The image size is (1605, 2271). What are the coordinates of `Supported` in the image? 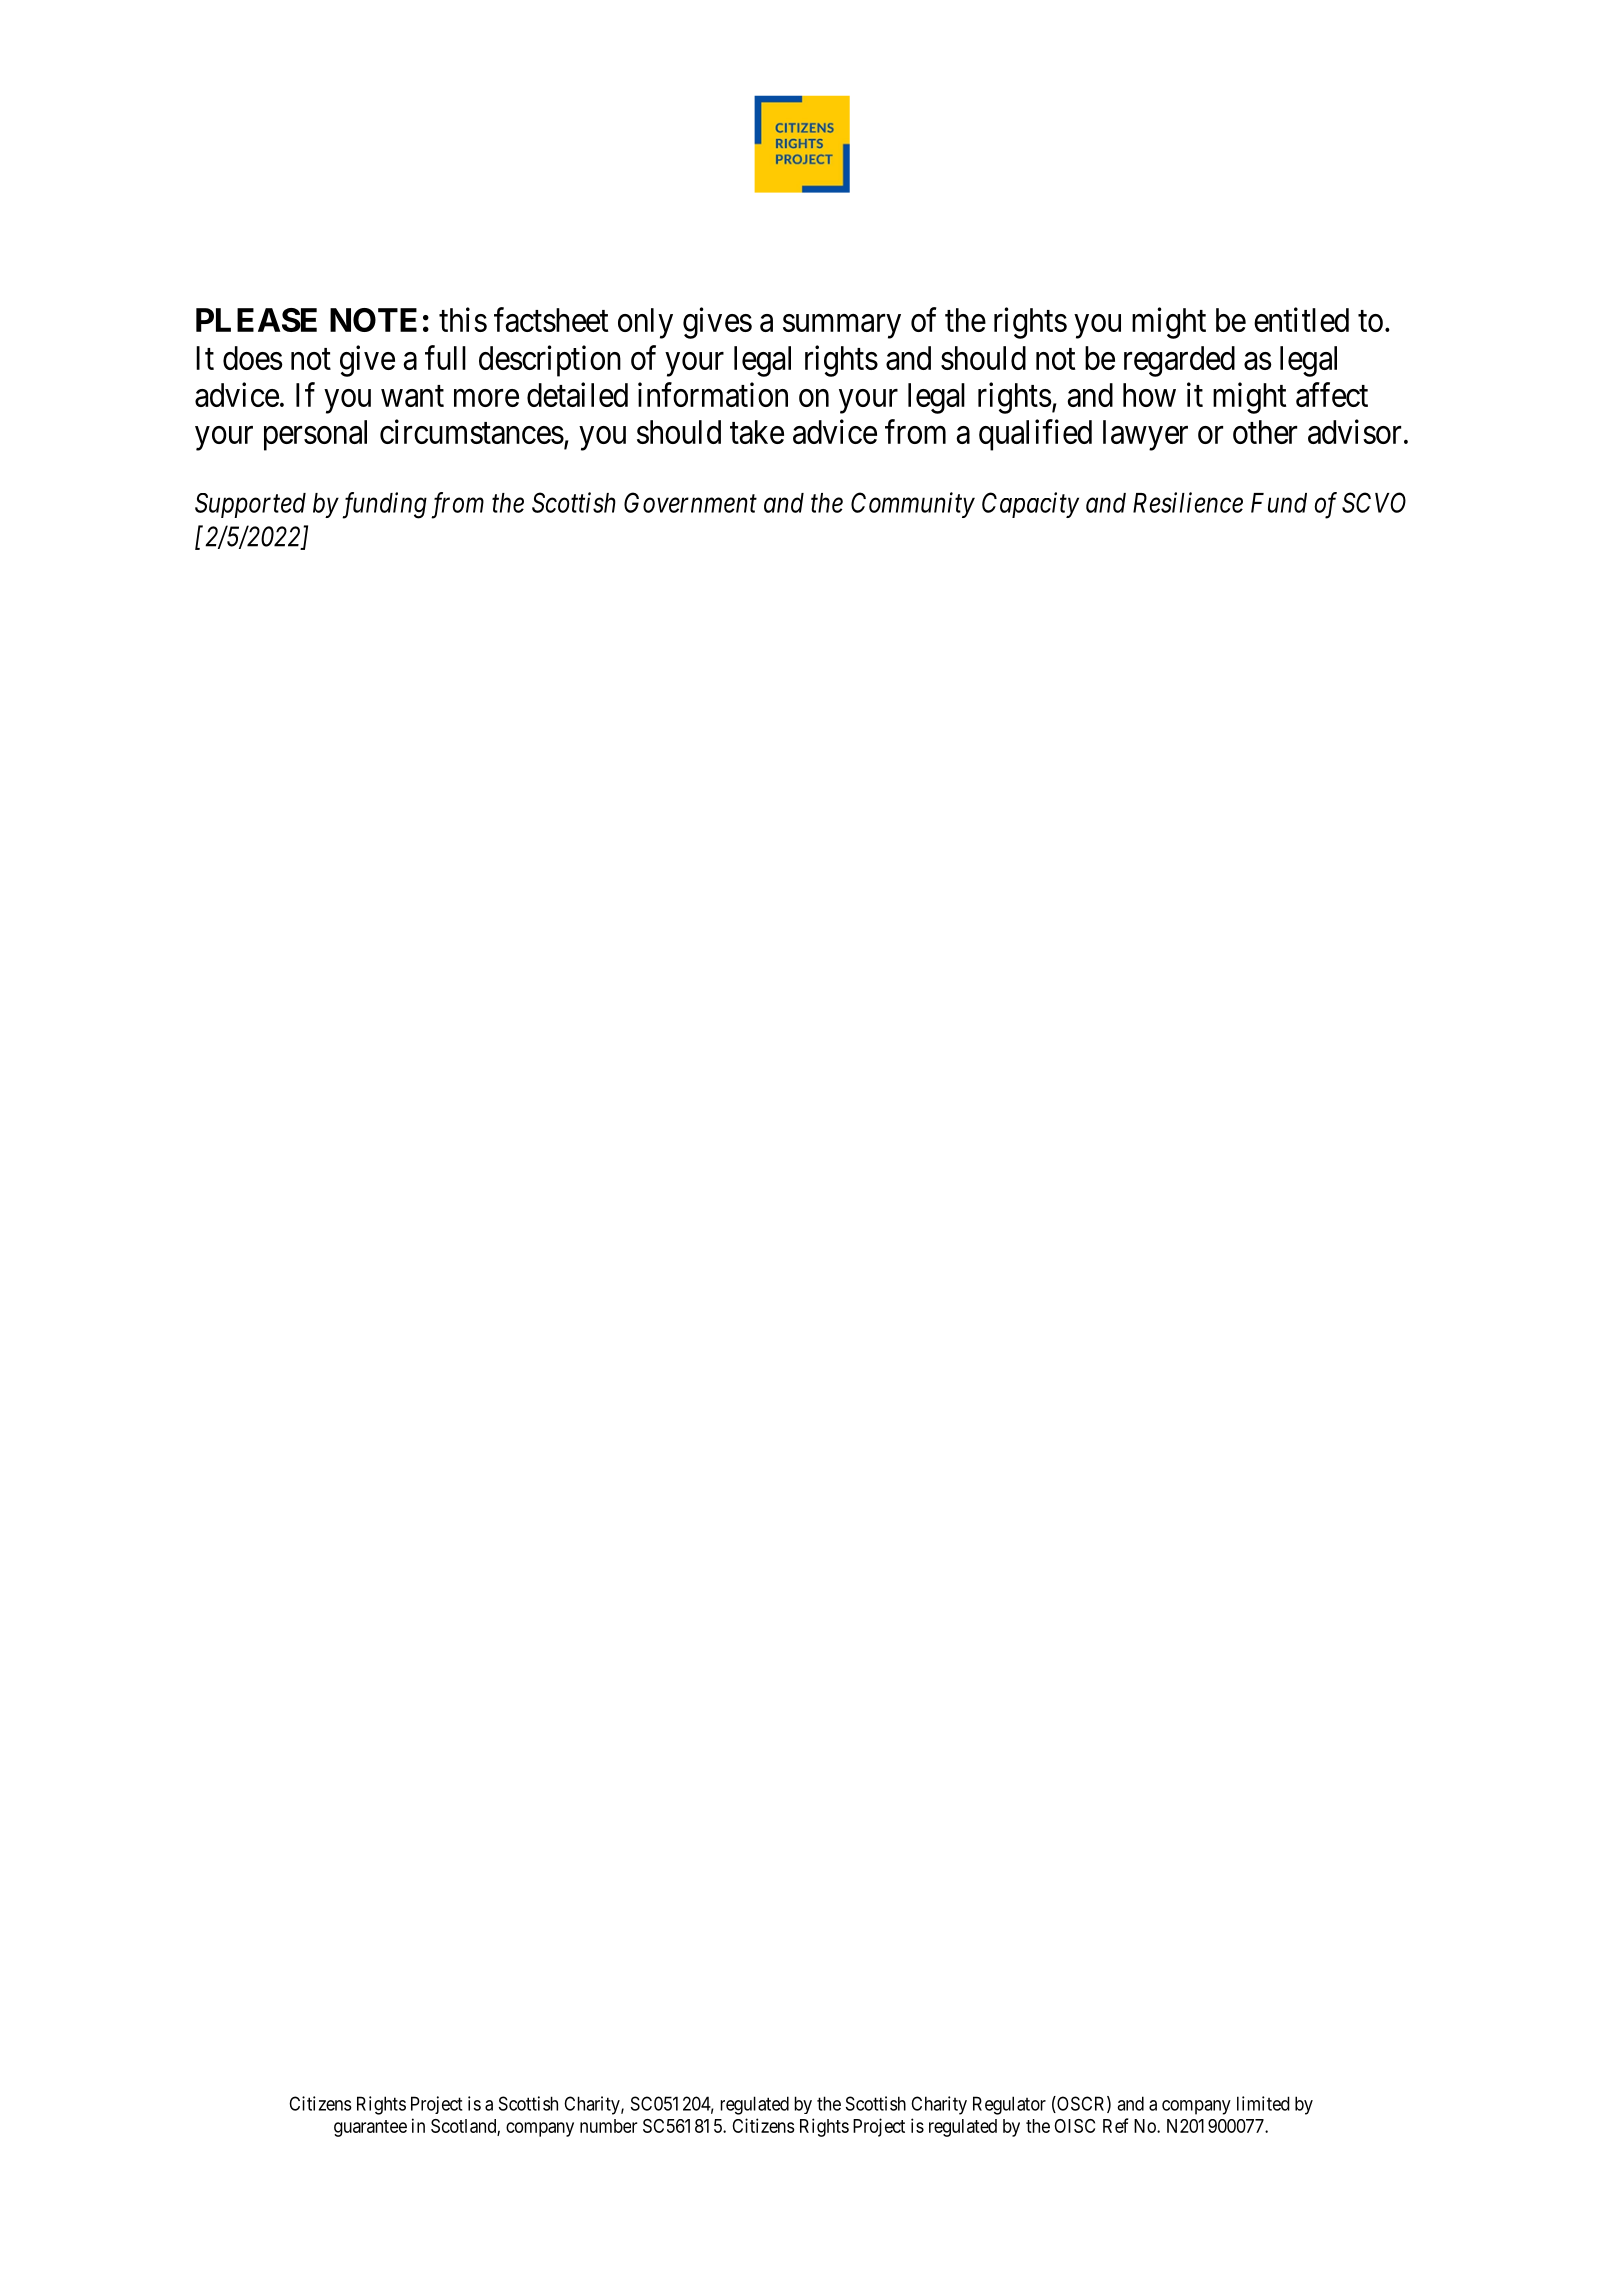 It's located at (250, 505).
